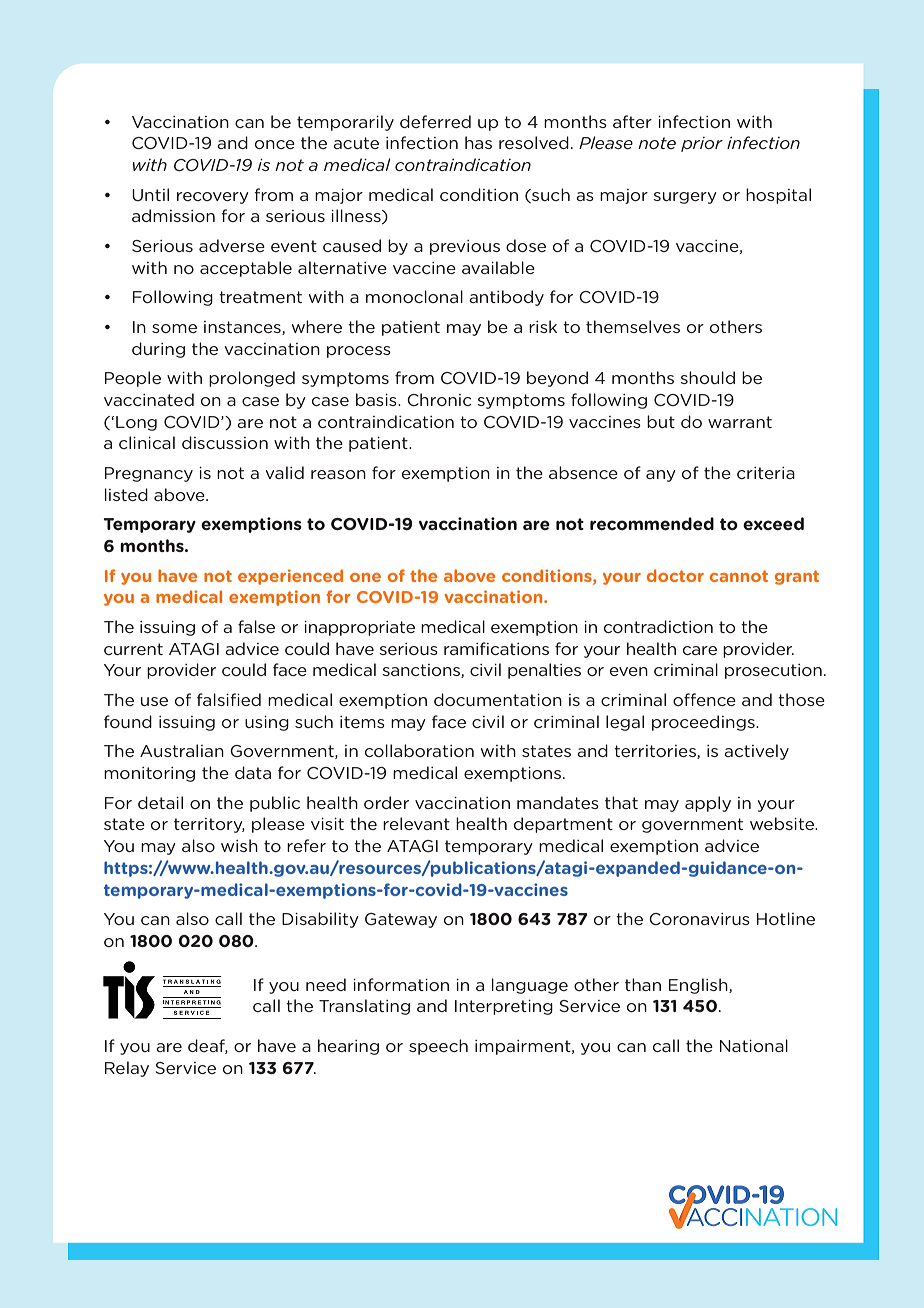  Describe the element at coordinates (704, 723) in the screenshot. I see `proceedings` at that location.
